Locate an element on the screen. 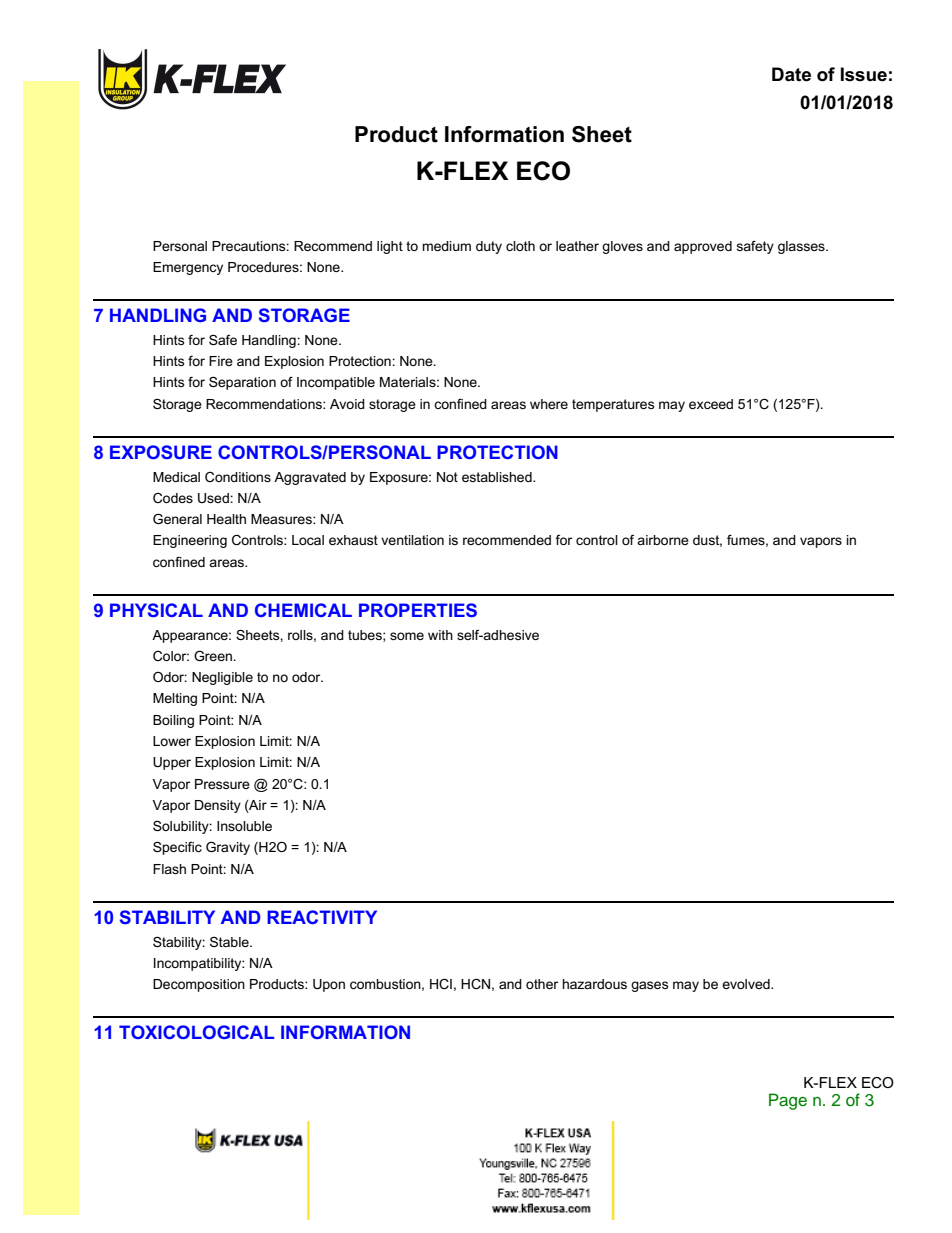 The image size is (952, 1233). Negligible is located at coordinates (222, 678).
